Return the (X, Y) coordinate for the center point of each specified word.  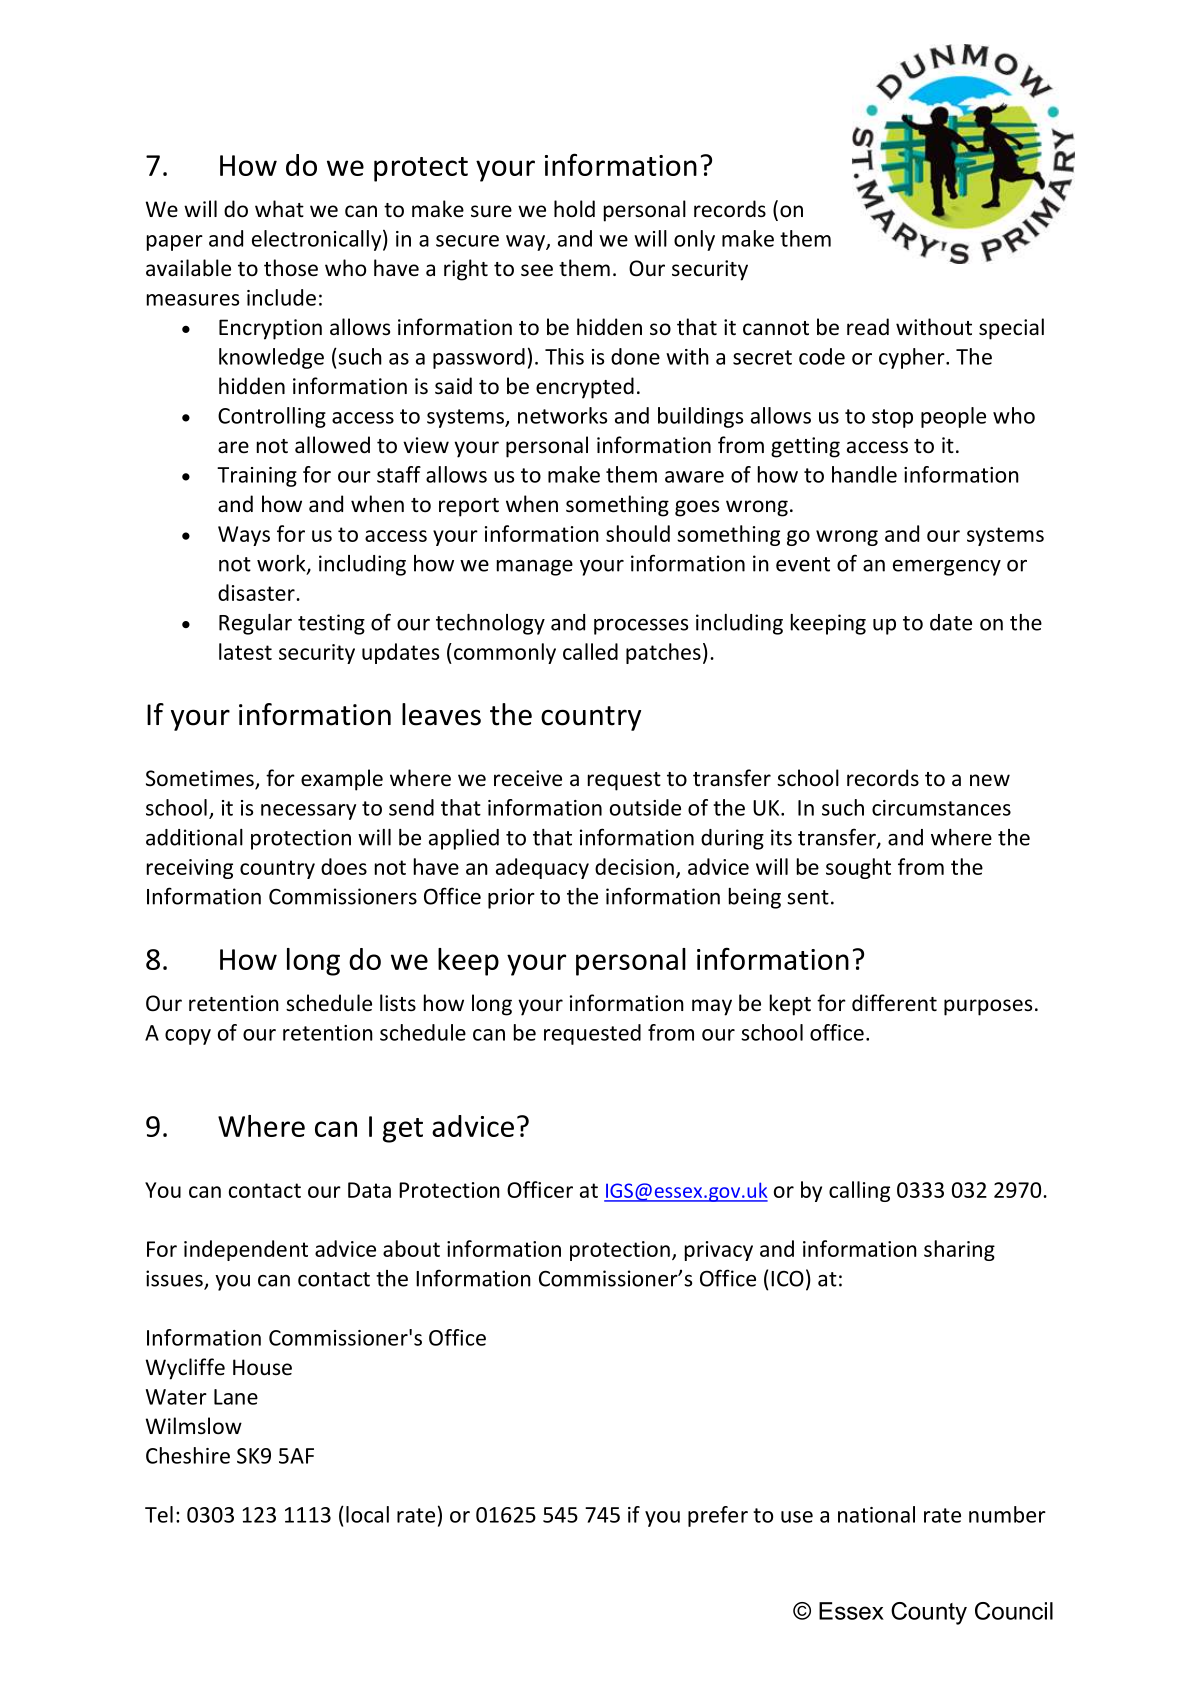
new (990, 780)
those (291, 268)
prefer (718, 1516)
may (712, 1007)
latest (245, 651)
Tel (159, 1514)
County (929, 1613)
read (868, 327)
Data (369, 1190)
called (590, 651)
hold (574, 209)
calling (859, 1191)
